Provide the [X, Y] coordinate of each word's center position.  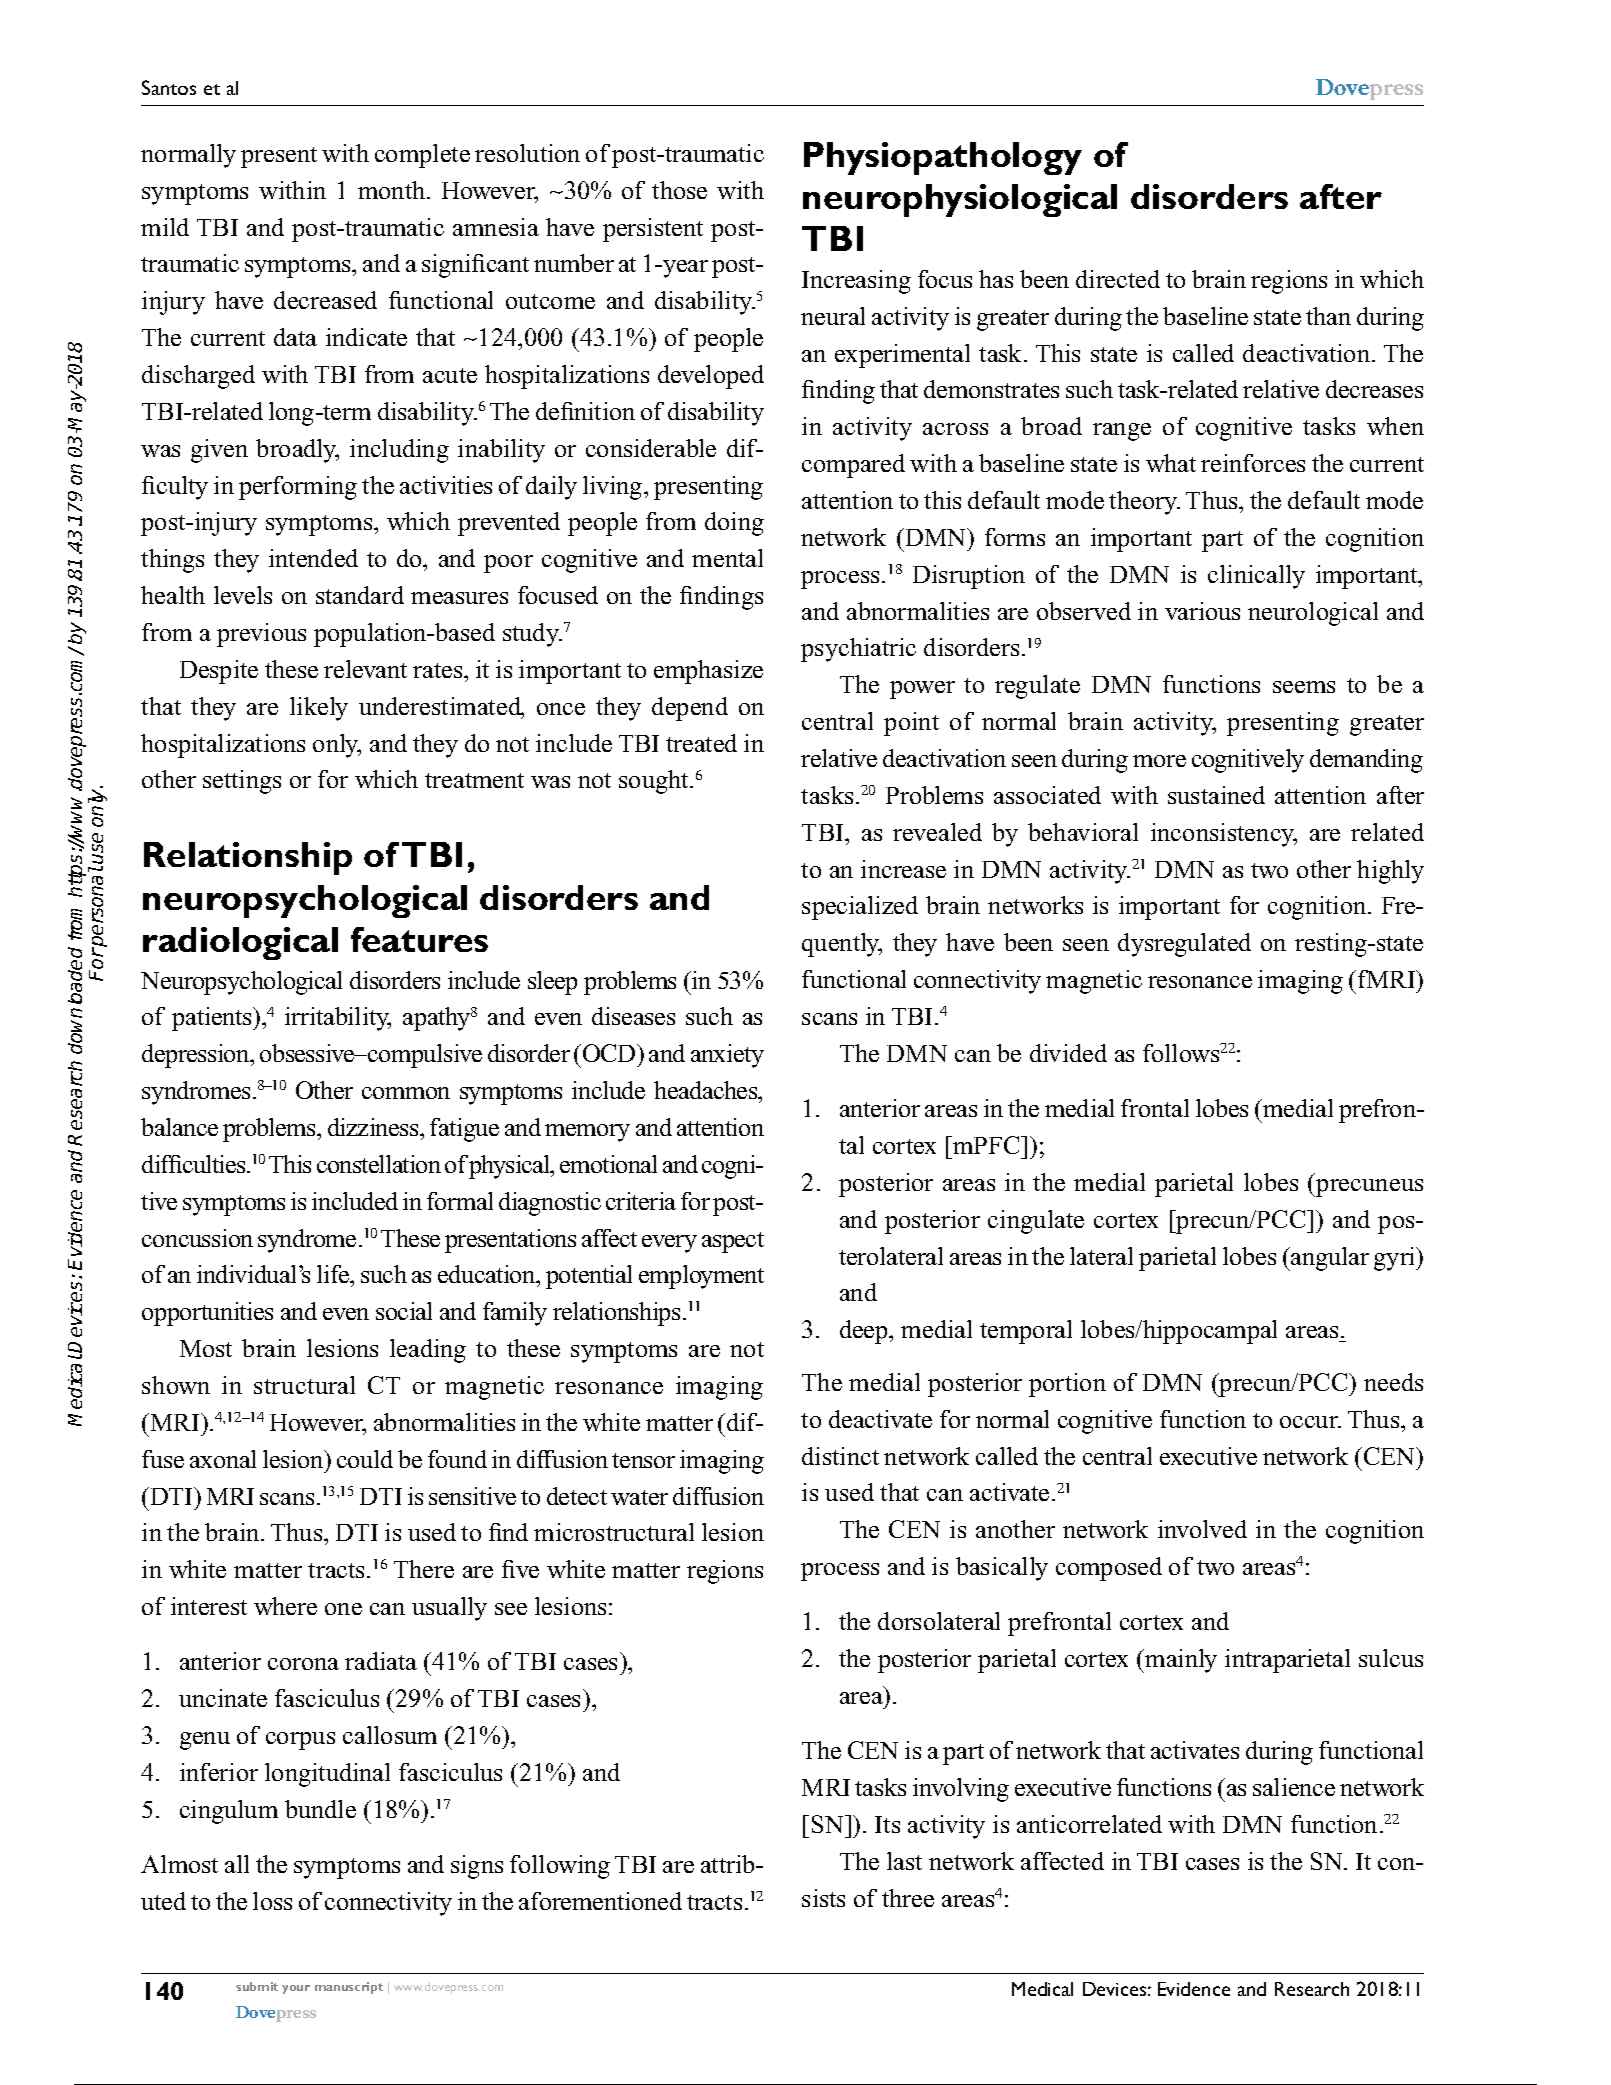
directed [1118, 279]
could [365, 1459]
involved [1202, 1529]
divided [1068, 1053]
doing [734, 524]
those [679, 190]
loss [272, 1901]
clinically [1256, 577]
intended [313, 558]
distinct [840, 1456]
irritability [338, 1019]
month [393, 190]
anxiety [727, 1056]
